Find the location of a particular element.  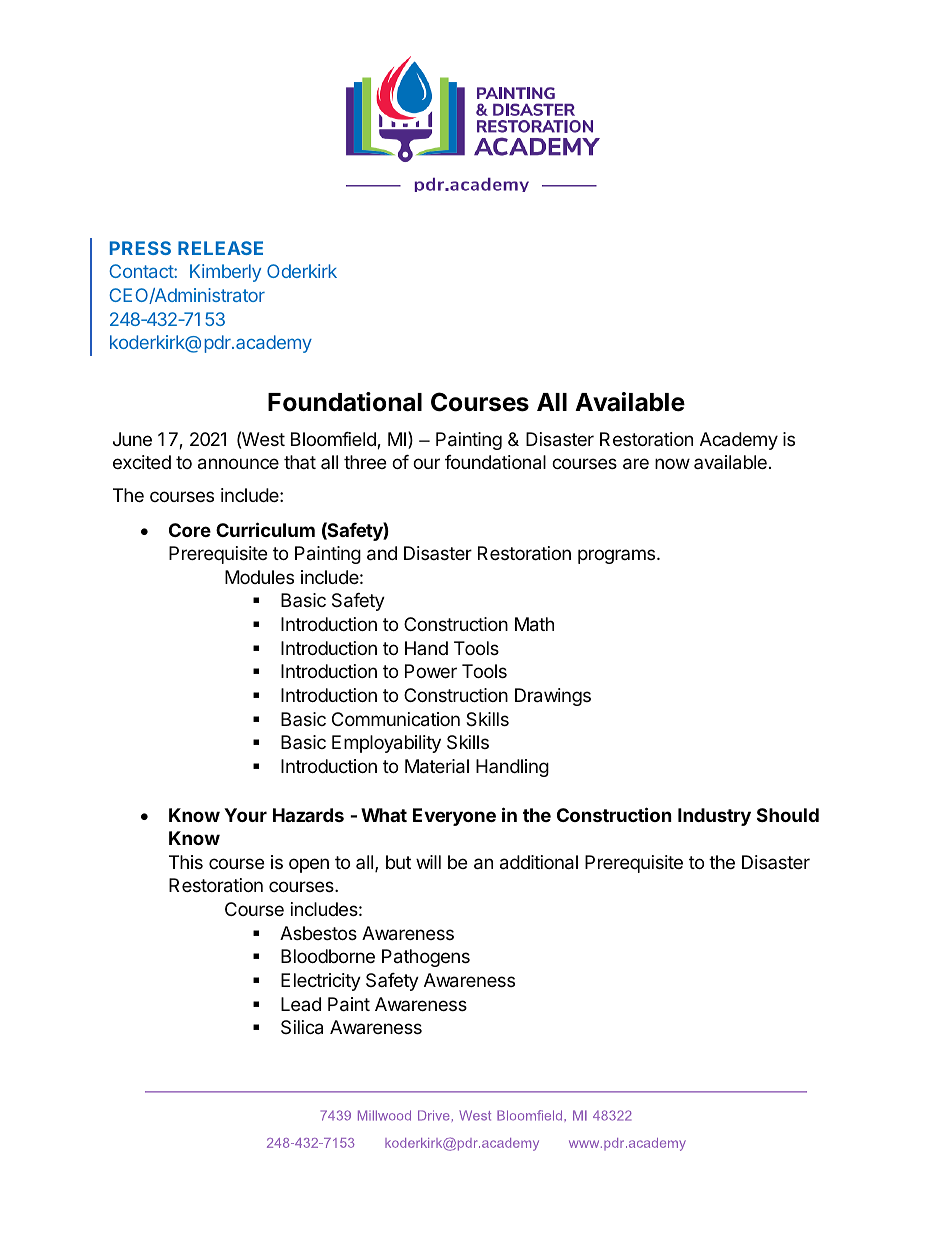

Pathogens is located at coordinates (426, 958).
